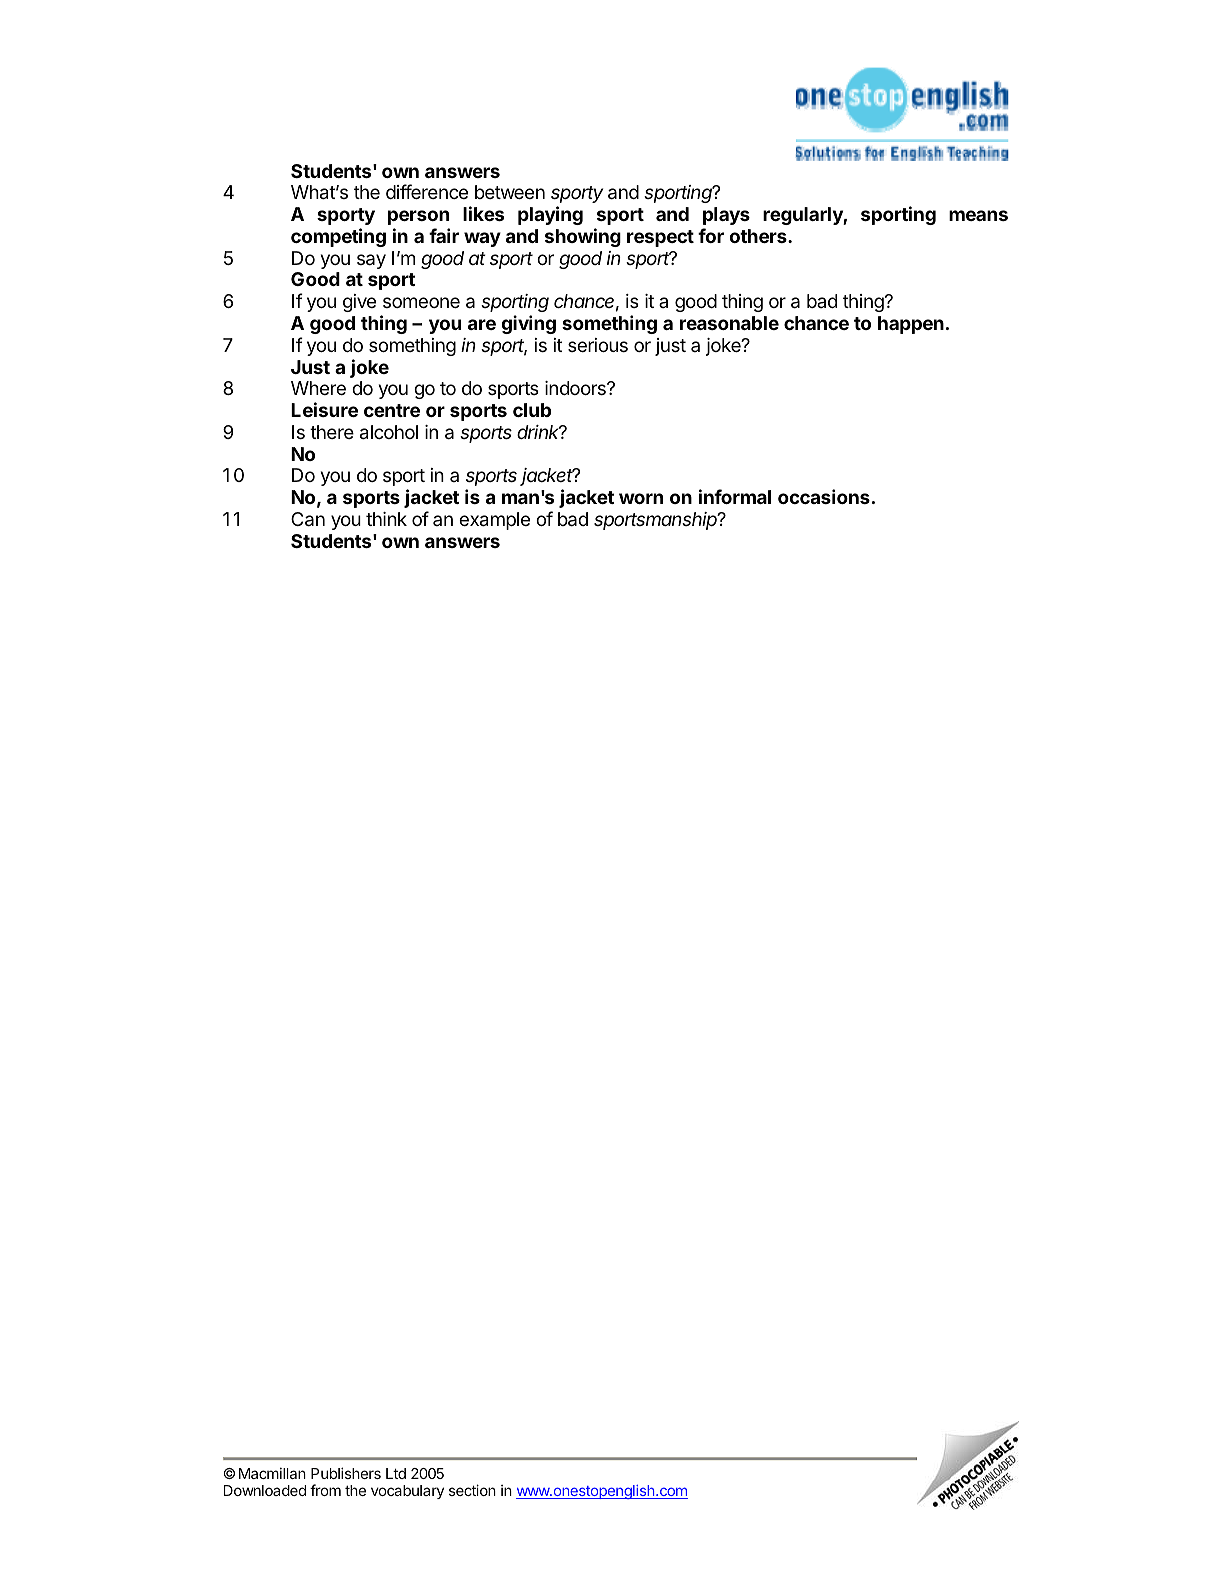 The height and width of the screenshot is (1593, 1231). I want to click on means, so click(978, 215).
